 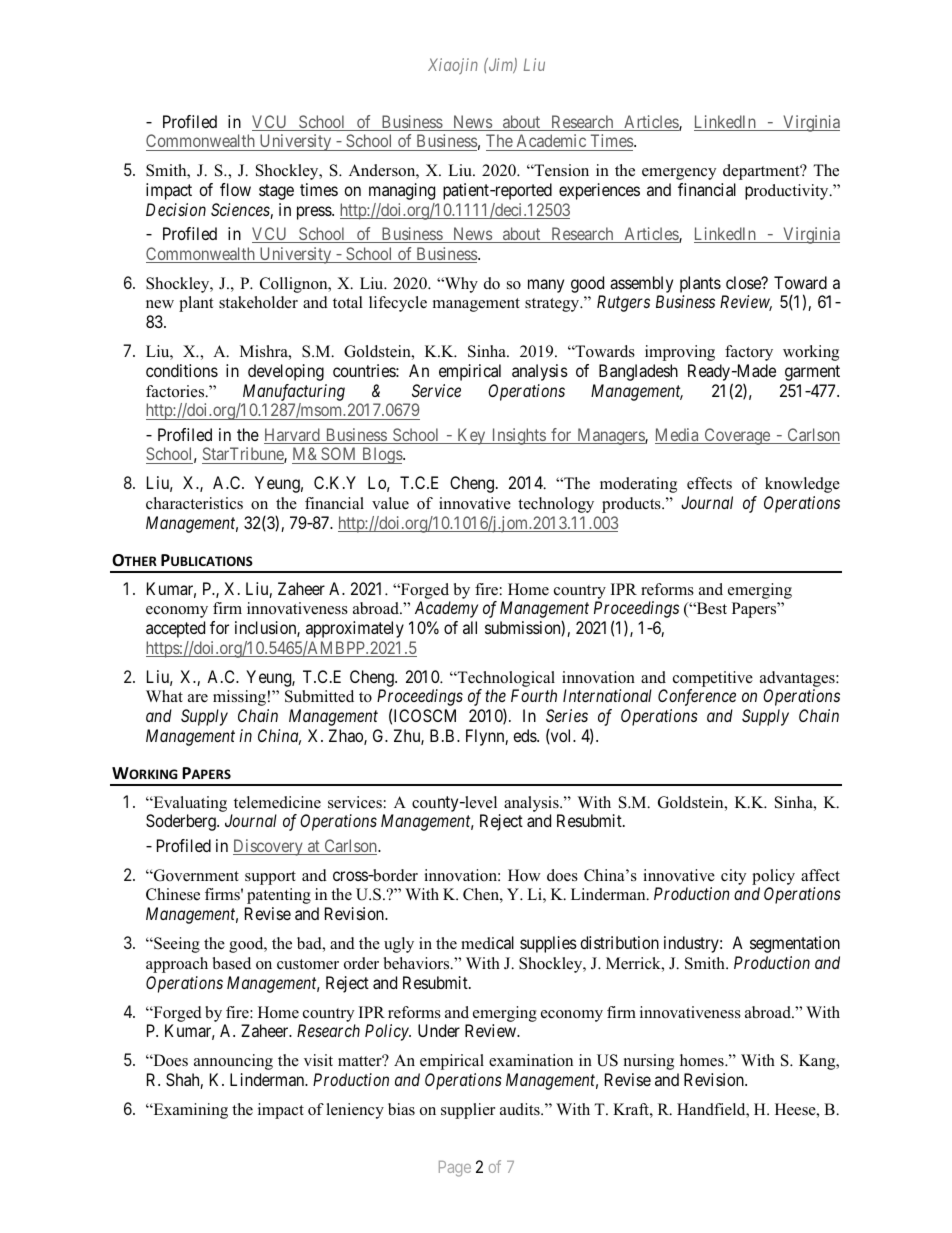 What do you see at coordinates (737, 436) in the screenshot?
I see `Coverage` at bounding box center [737, 436].
